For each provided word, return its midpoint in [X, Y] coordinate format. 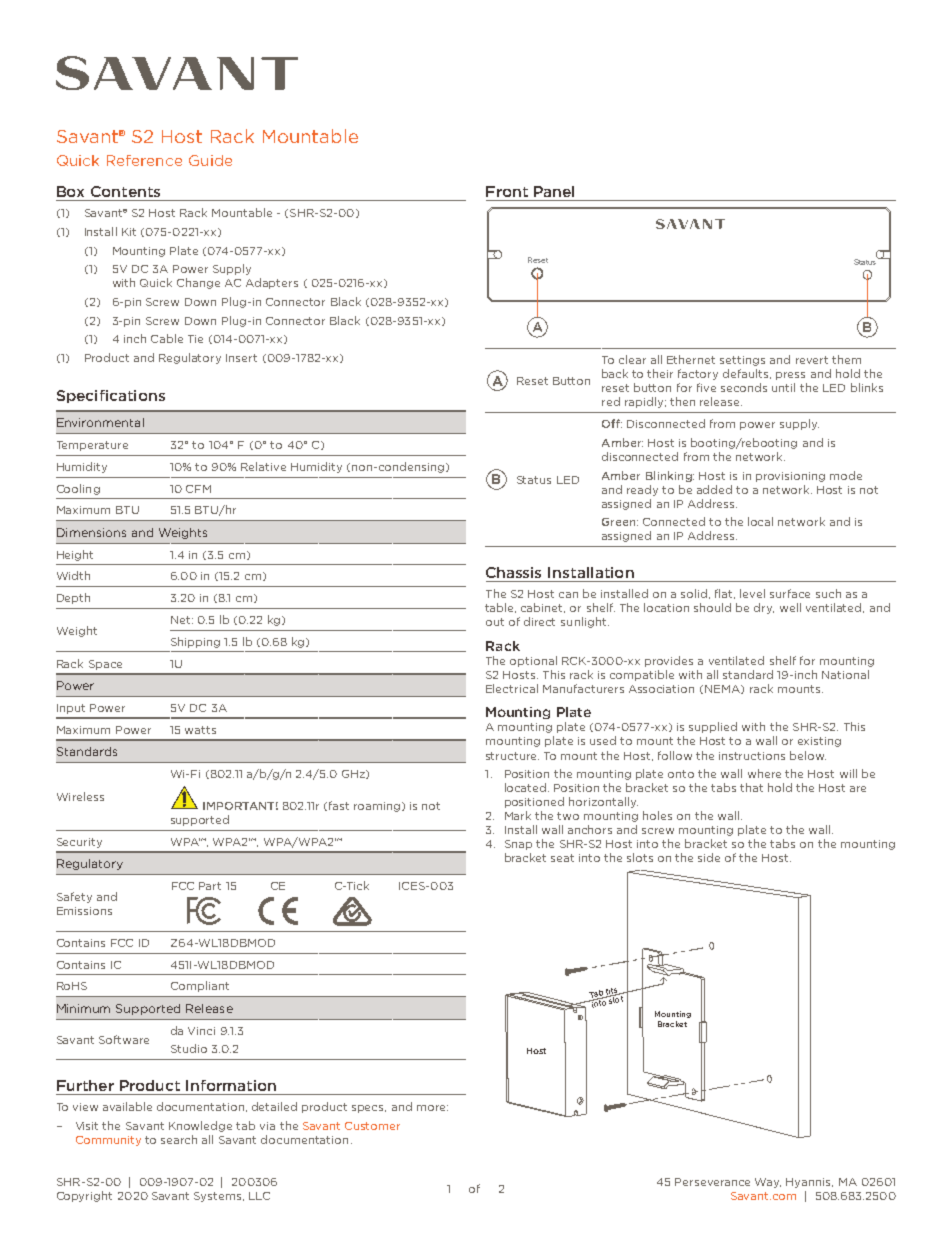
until [783, 387]
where [764, 773]
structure [512, 756]
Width [73, 575]
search [179, 1139]
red [611, 401]
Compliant [200, 986]
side [709, 857]
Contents [125, 191]
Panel [554, 191]
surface [790, 593]
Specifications [111, 396]
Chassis [513, 572]
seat [562, 858]
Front [507, 191]
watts [200, 730]
